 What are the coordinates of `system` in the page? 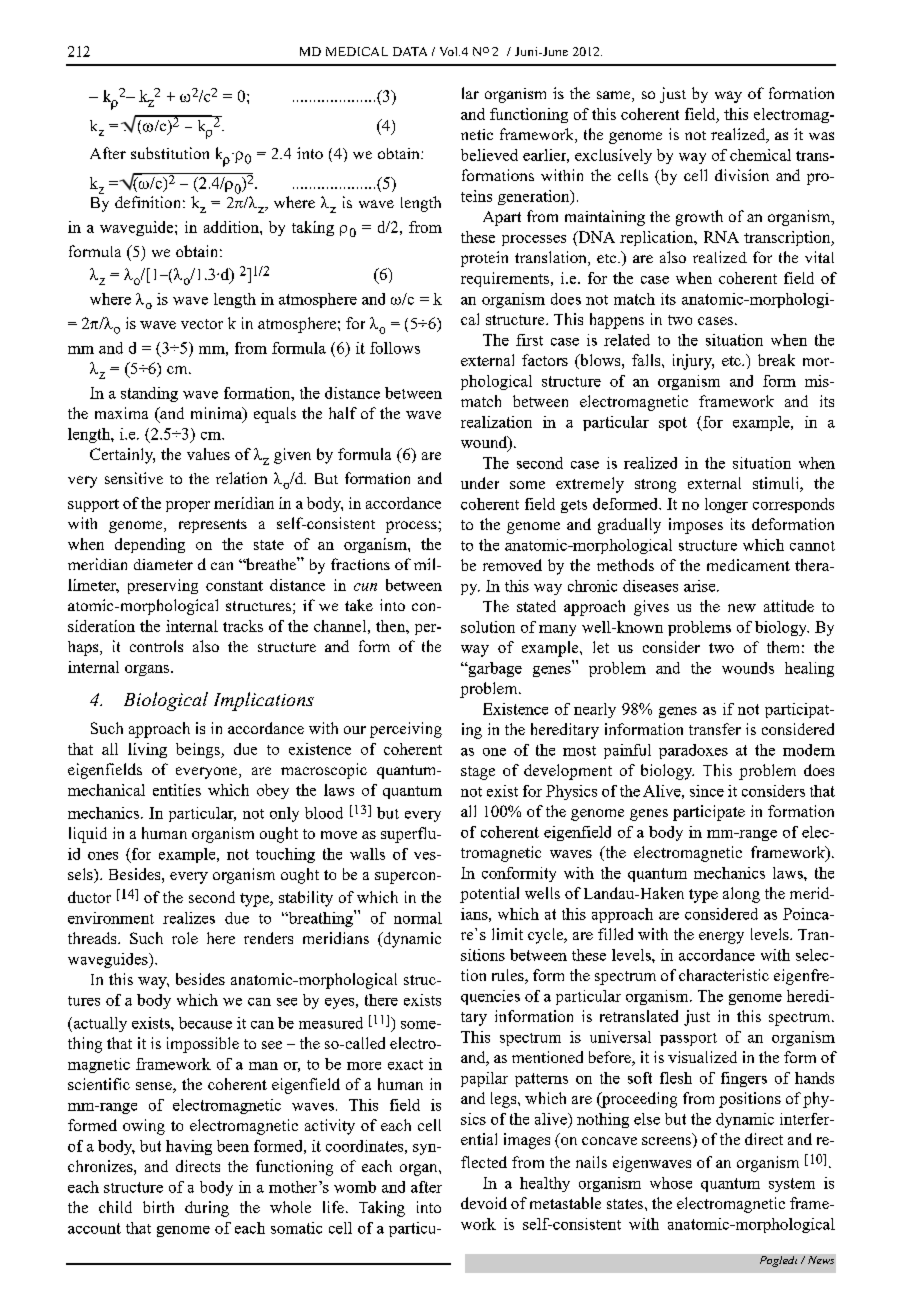 It's located at (792, 1185).
